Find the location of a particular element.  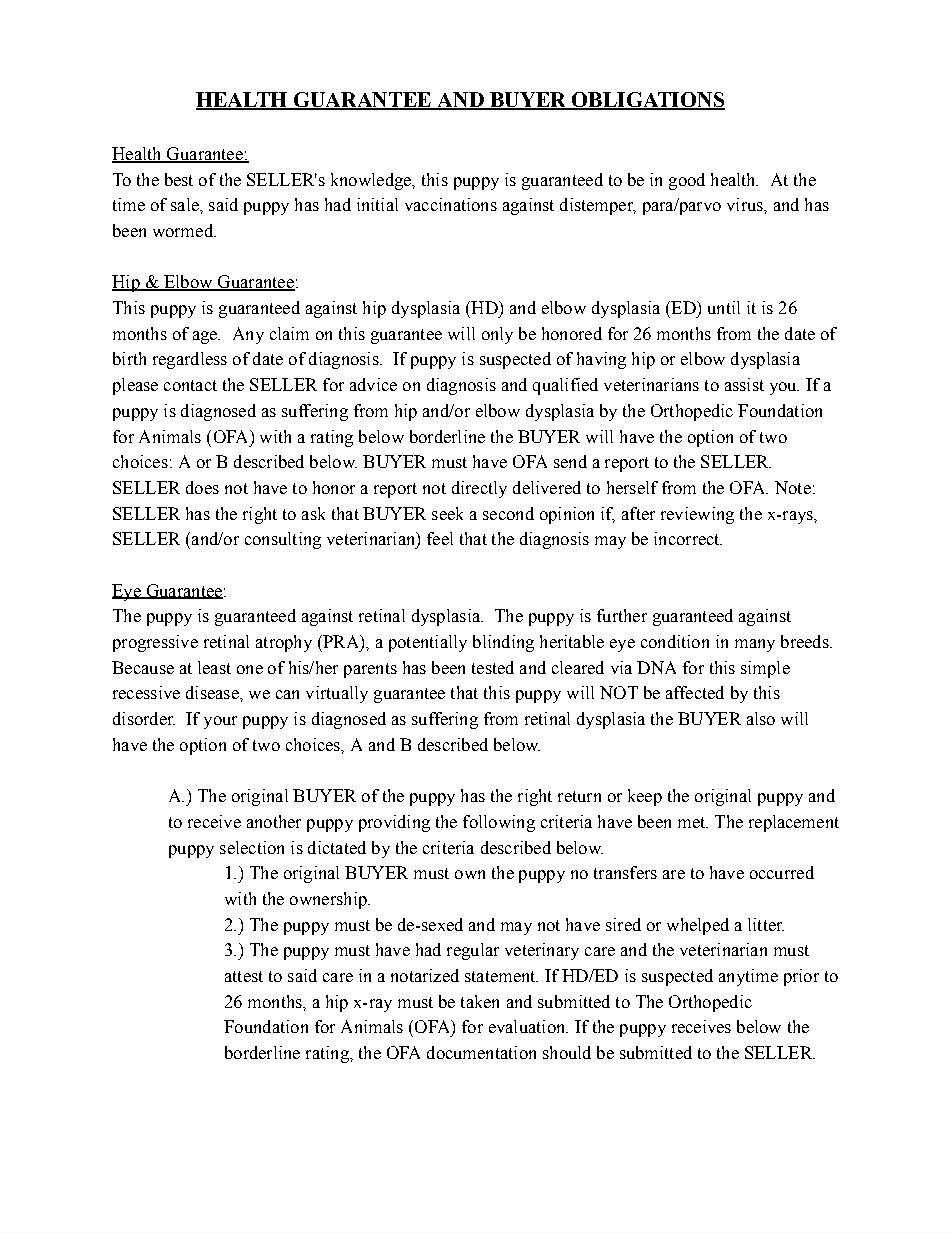

met is located at coordinates (692, 822).
